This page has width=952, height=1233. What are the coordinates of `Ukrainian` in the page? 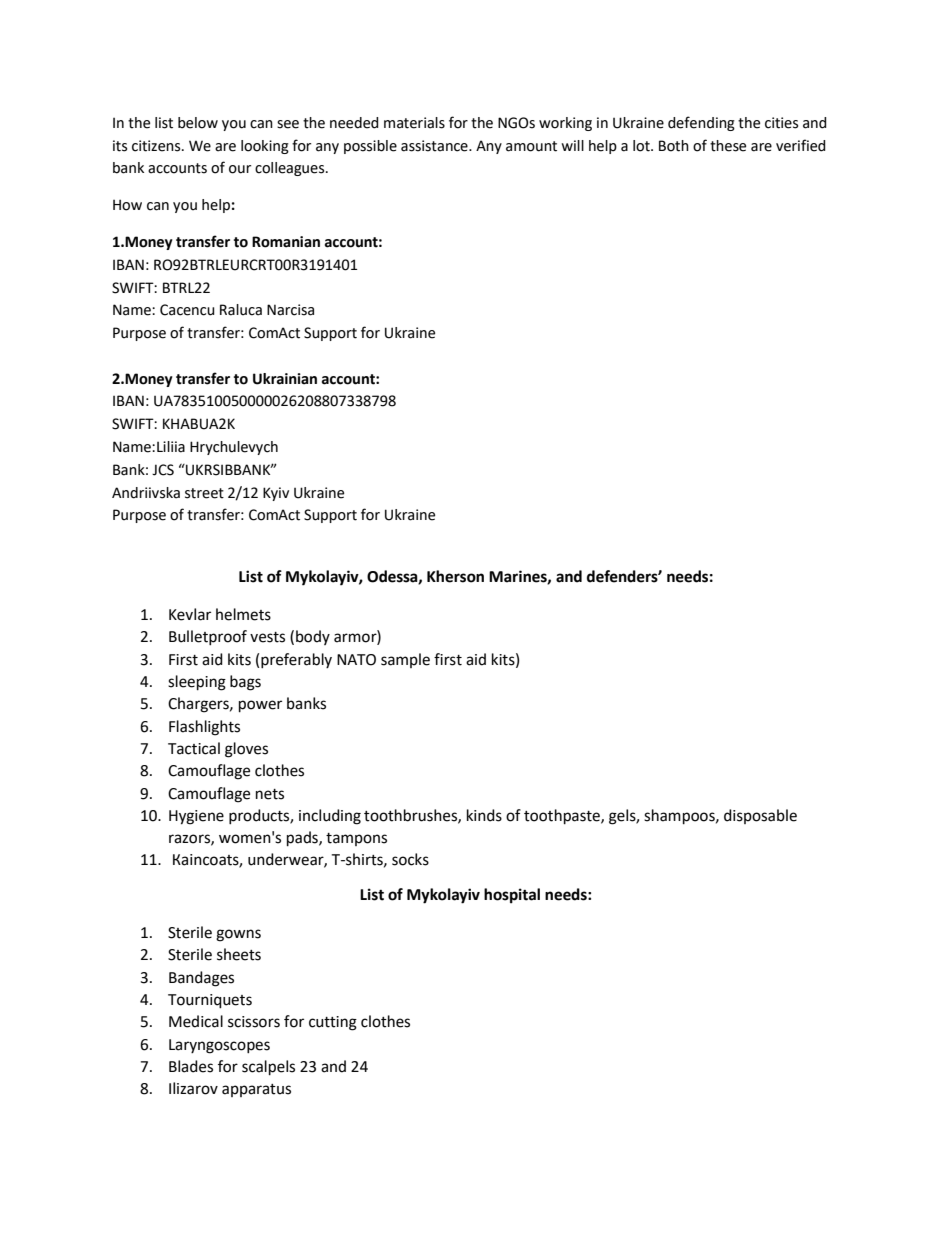 It's located at (285, 379).
